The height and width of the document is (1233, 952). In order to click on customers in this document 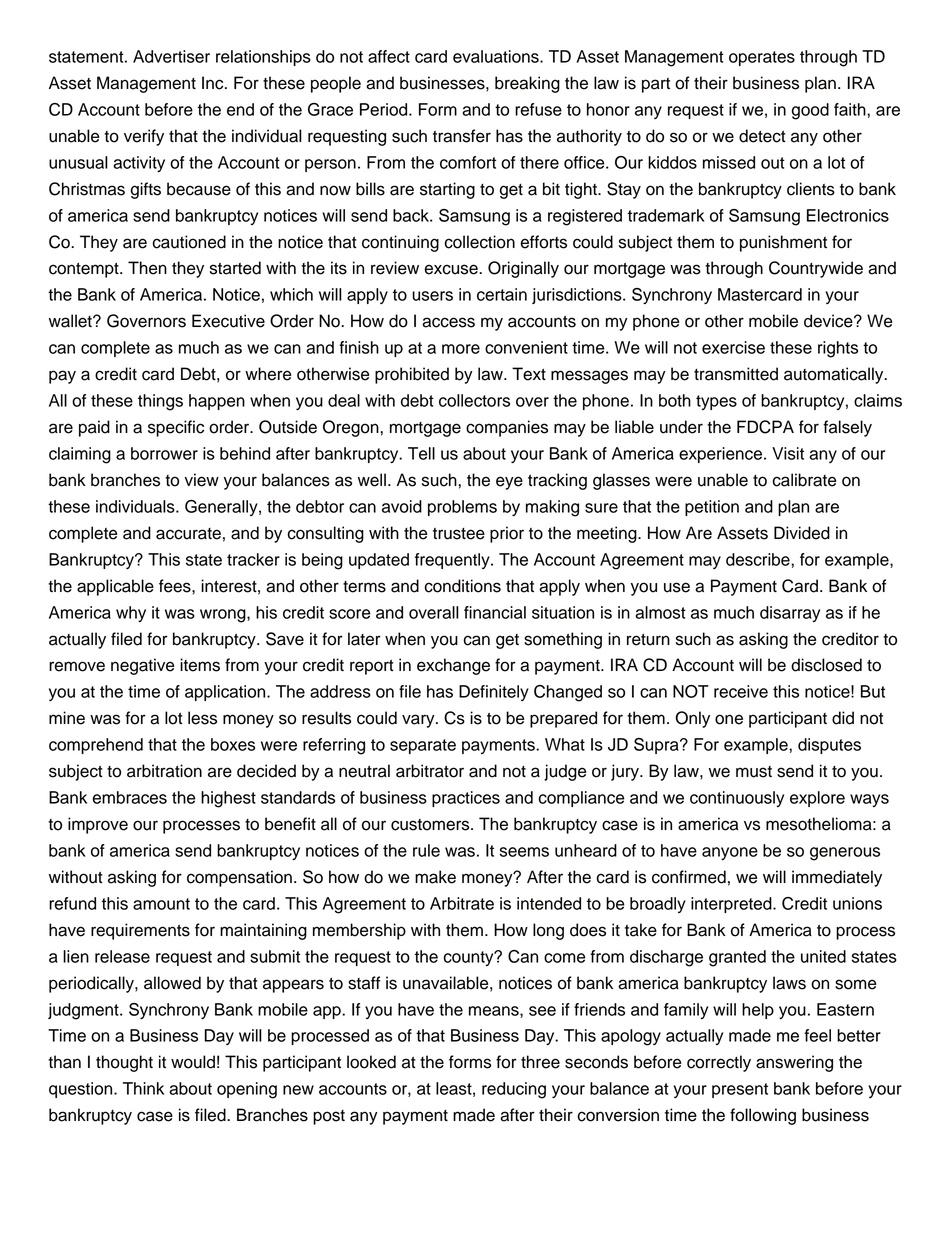, I will do `click(431, 825)`.
